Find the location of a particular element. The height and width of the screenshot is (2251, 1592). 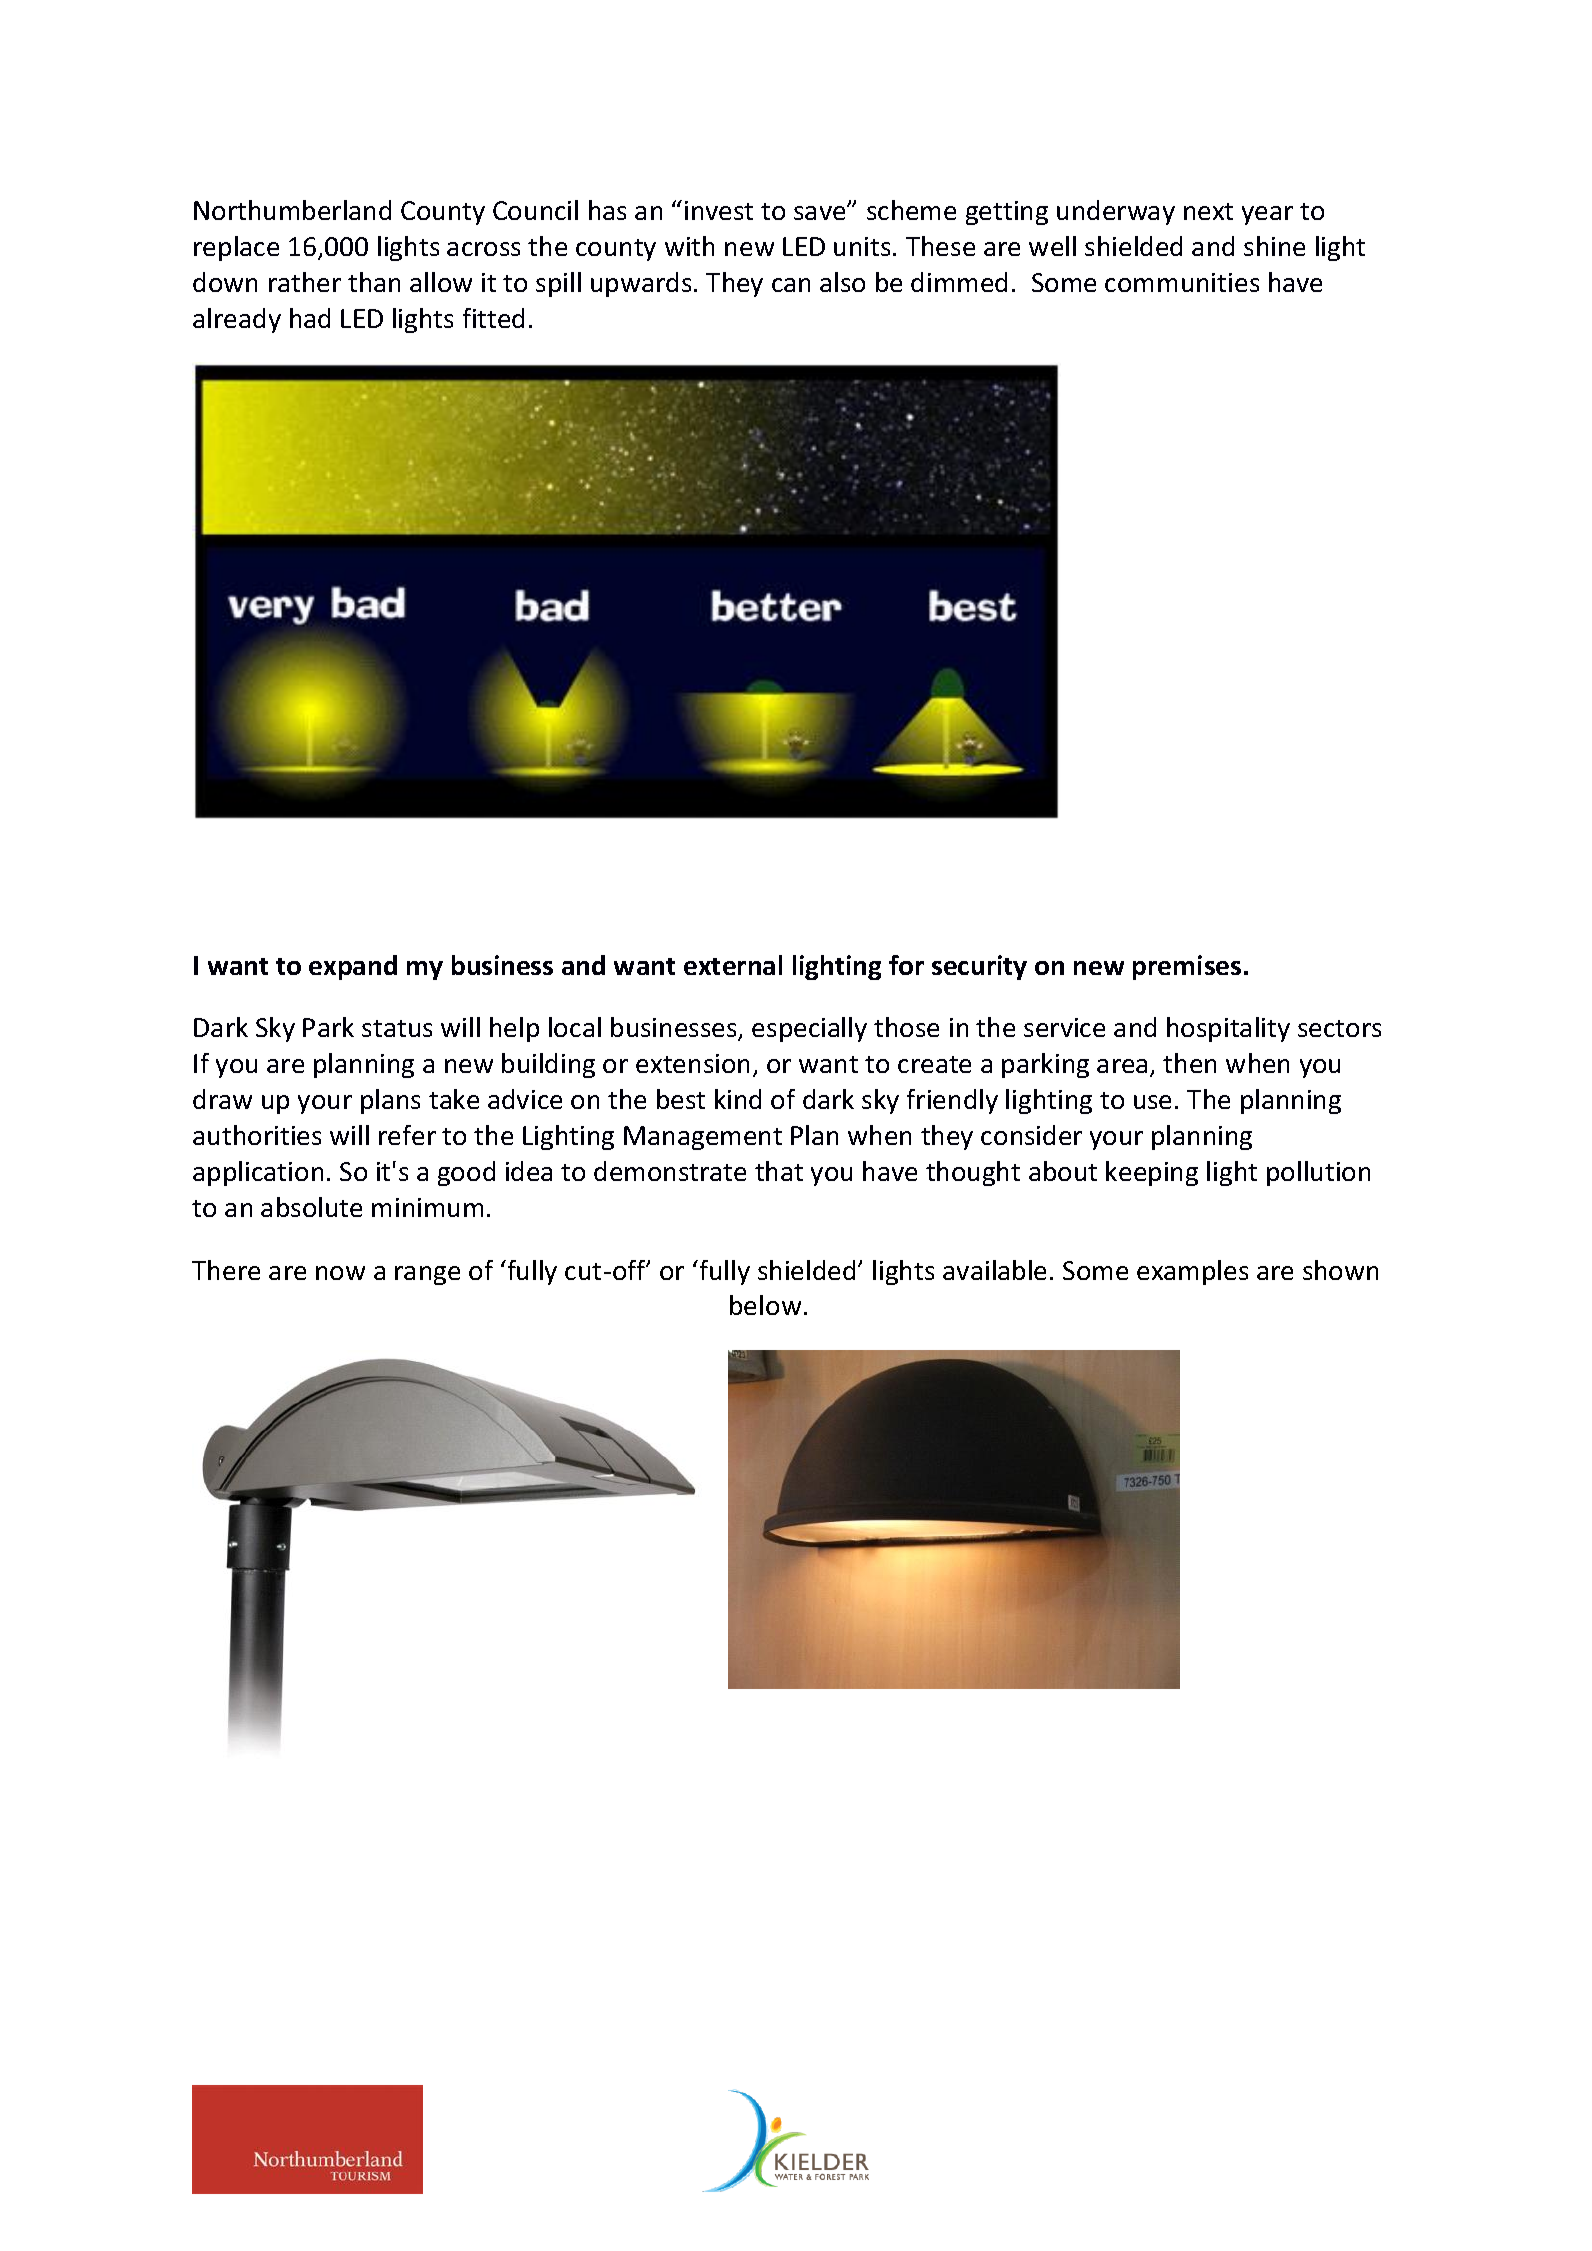

than is located at coordinates (374, 282).
